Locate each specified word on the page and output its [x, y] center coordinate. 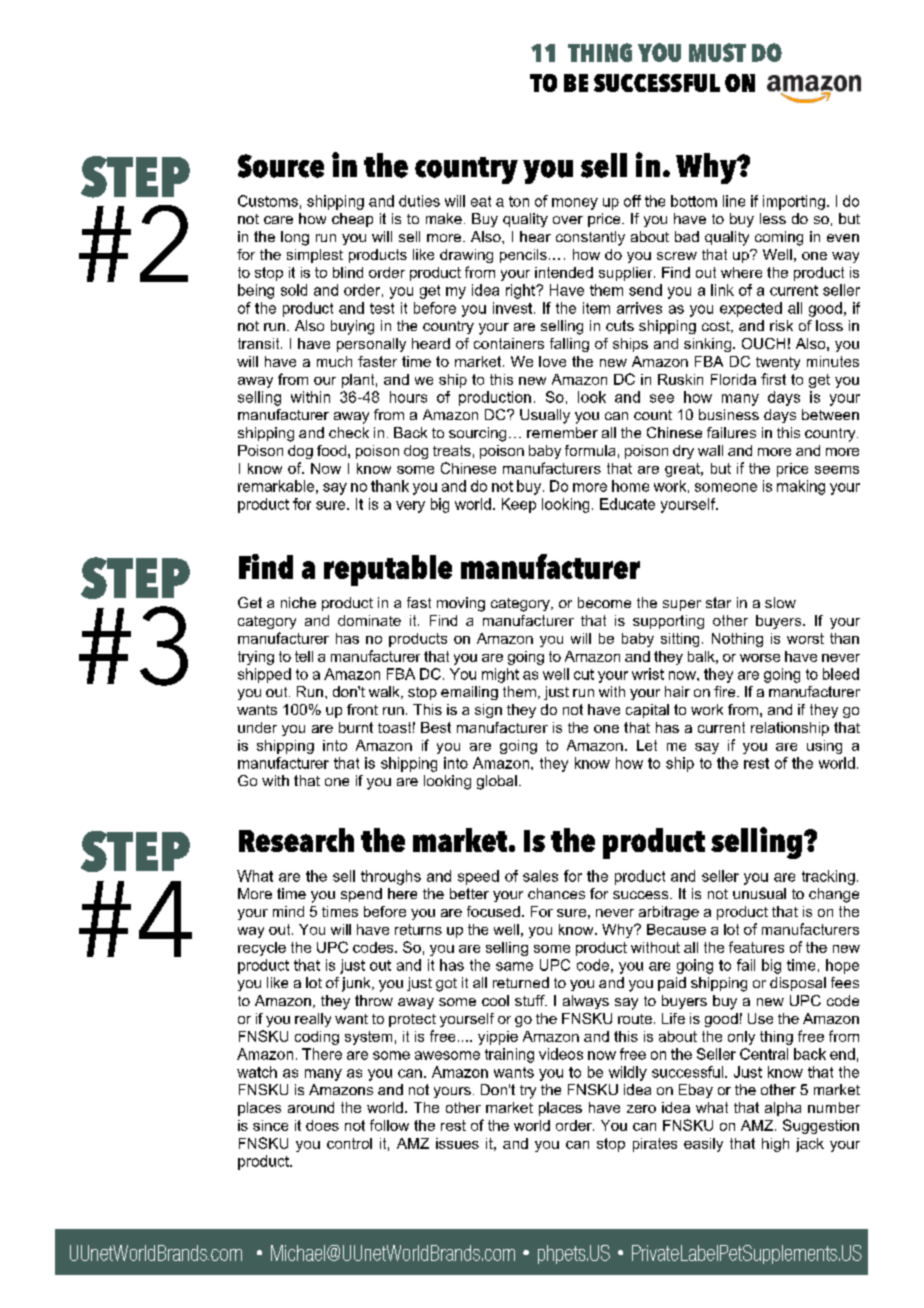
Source [281, 166]
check [349, 432]
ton [519, 201]
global [497, 782]
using [824, 747]
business [729, 414]
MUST [717, 52]
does [322, 1125]
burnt [356, 727]
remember [562, 432]
